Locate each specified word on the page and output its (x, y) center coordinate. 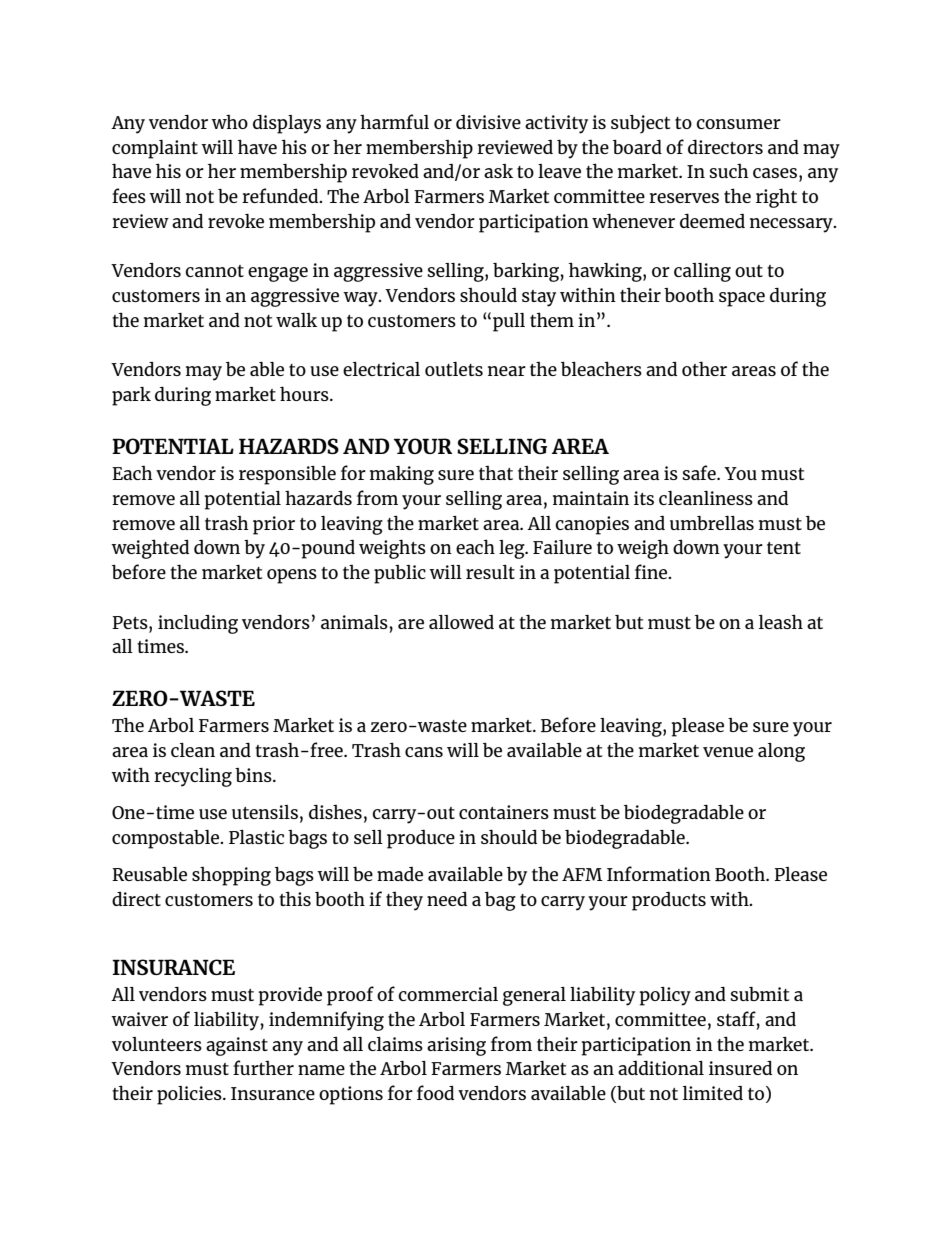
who (229, 122)
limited (713, 1093)
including (198, 624)
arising (456, 1046)
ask (498, 171)
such (729, 171)
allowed (461, 622)
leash (781, 621)
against (237, 1046)
